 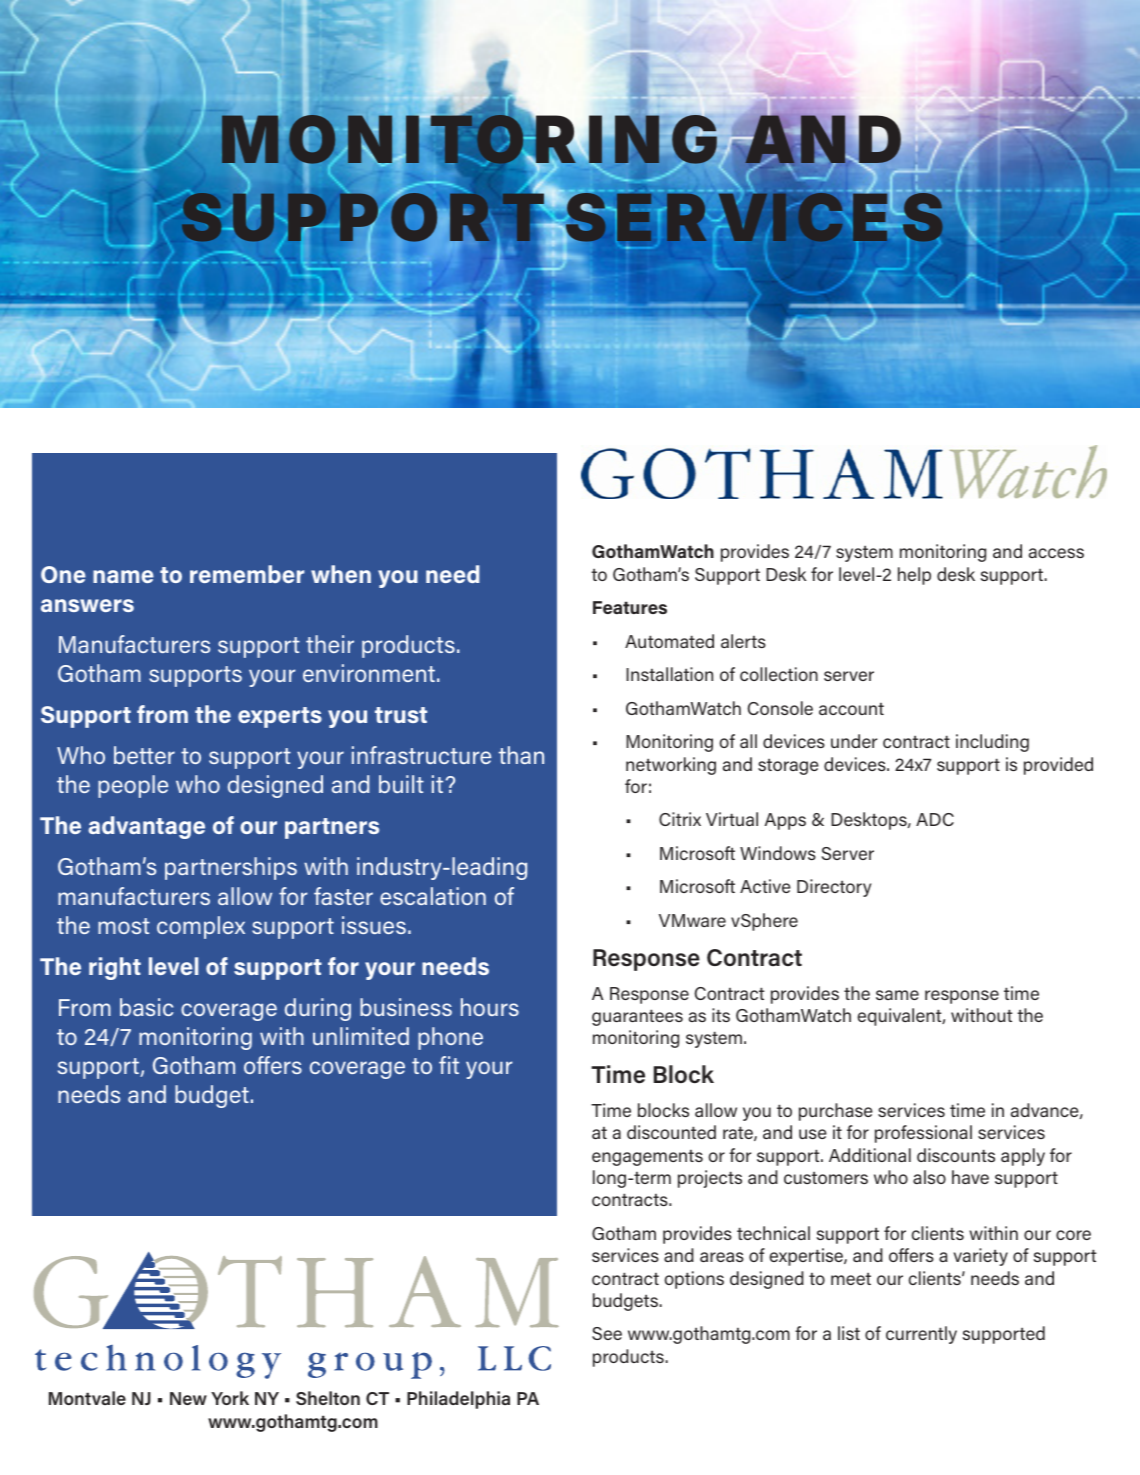 What do you see at coordinates (146, 1007) in the document?
I see `basic` at bounding box center [146, 1007].
